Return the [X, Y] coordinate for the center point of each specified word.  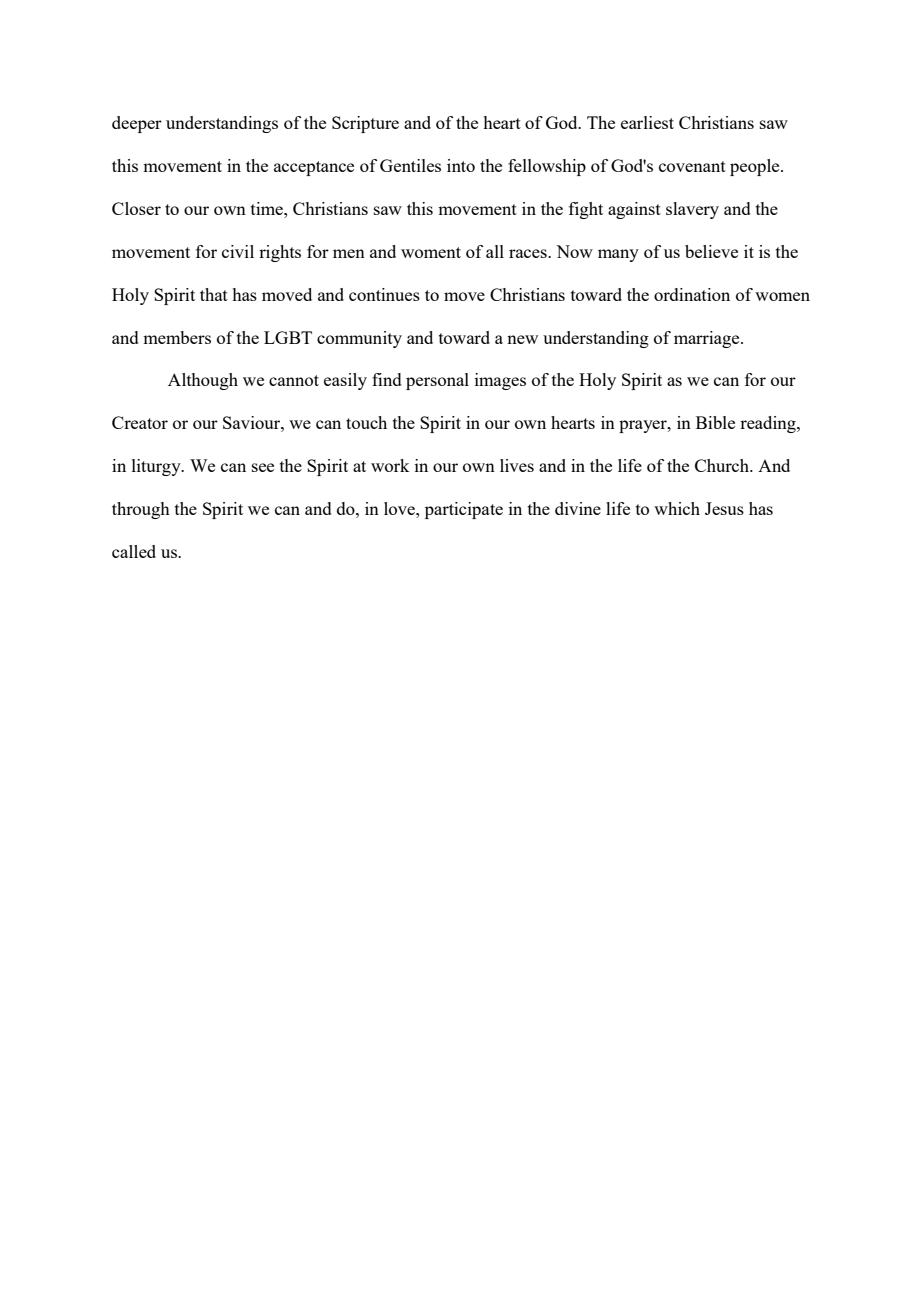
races [529, 253]
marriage [708, 339]
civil [238, 251]
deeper [137, 124]
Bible [715, 422]
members [177, 337]
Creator [140, 422]
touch [366, 422]
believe [711, 251]
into [461, 165]
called [134, 551]
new [522, 339]
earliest [647, 122]
